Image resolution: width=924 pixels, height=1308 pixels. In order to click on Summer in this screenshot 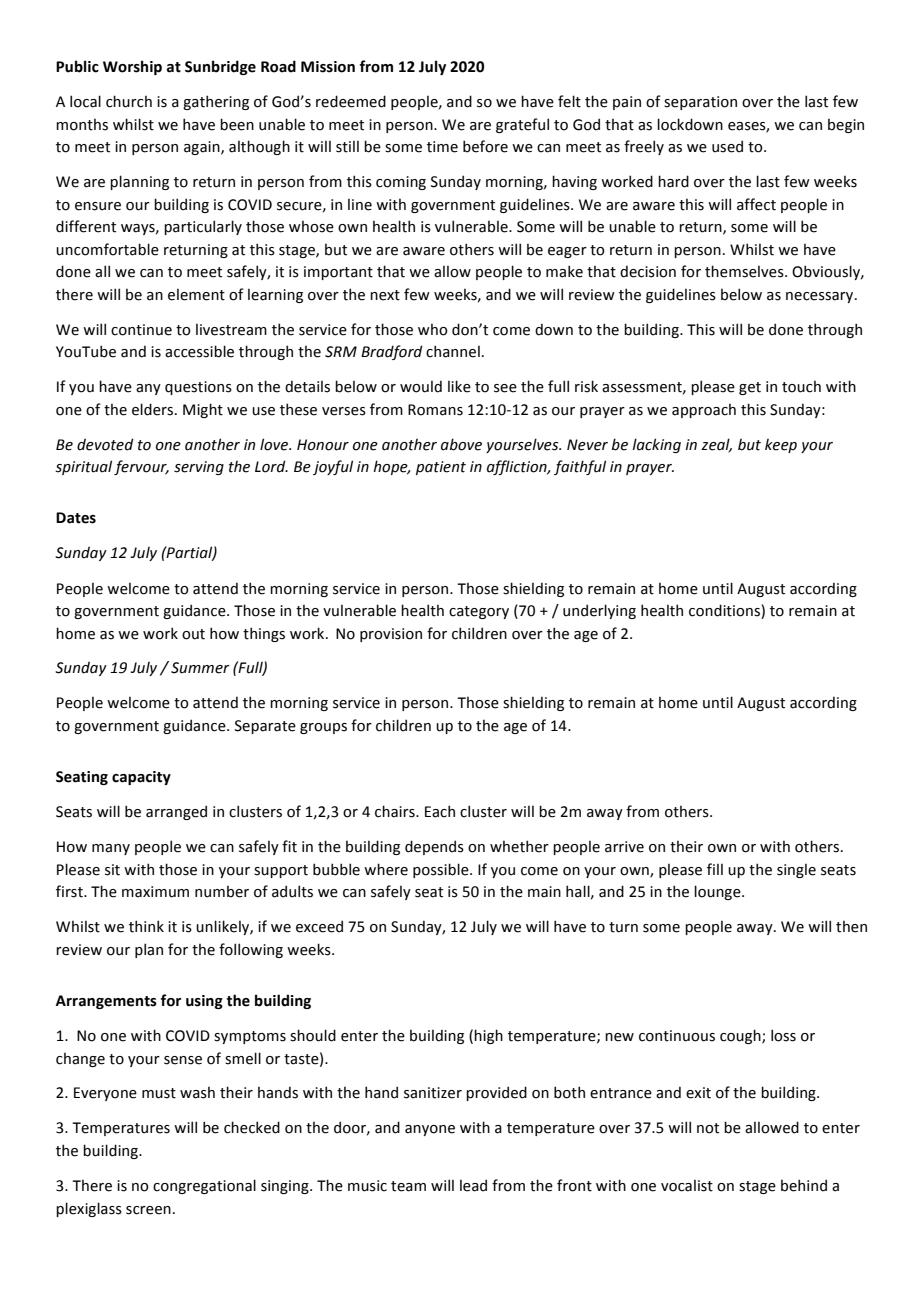, I will do `click(200, 668)`.
